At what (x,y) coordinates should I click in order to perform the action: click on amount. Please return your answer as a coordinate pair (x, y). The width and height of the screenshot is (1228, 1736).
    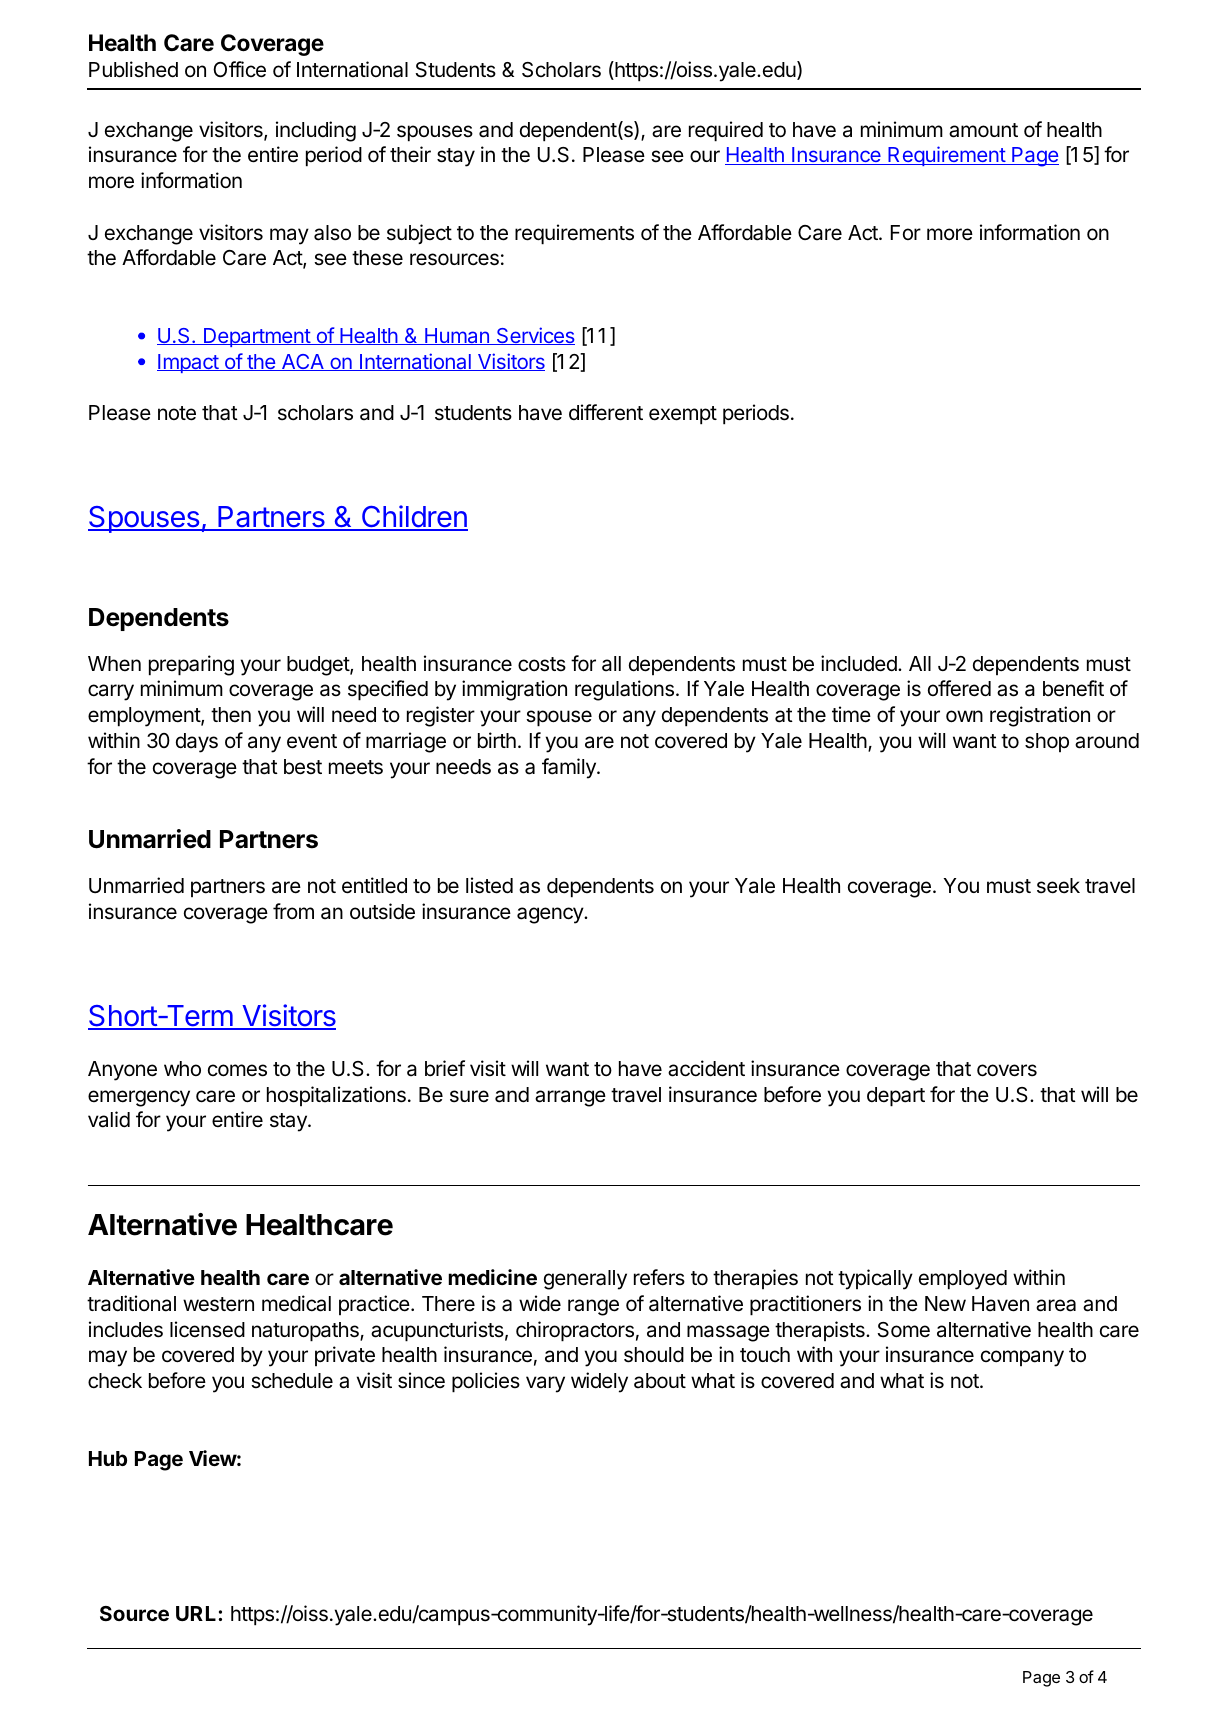
    Looking at the image, I should click on (983, 130).
